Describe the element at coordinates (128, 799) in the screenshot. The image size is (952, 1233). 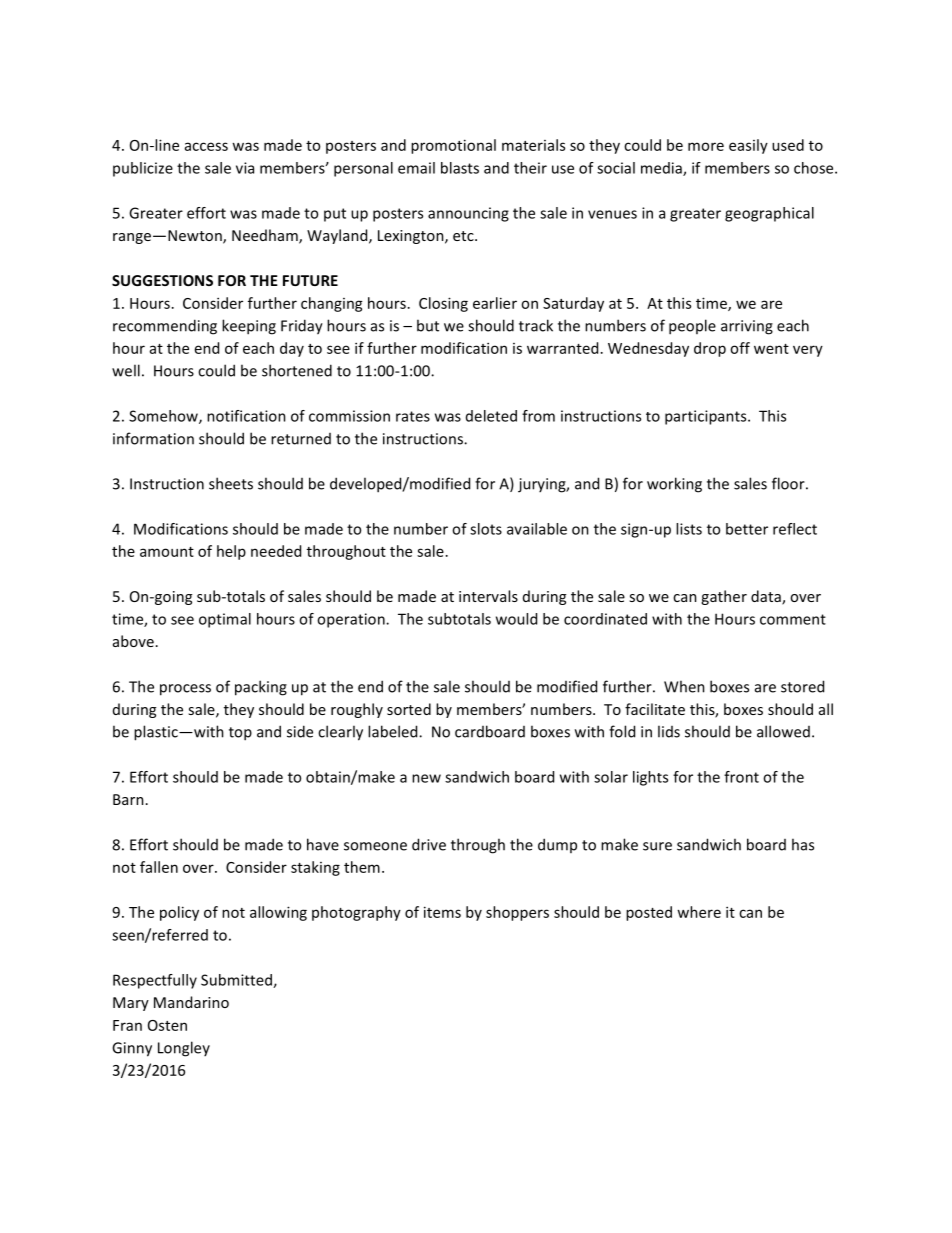
I see `Barn` at that location.
